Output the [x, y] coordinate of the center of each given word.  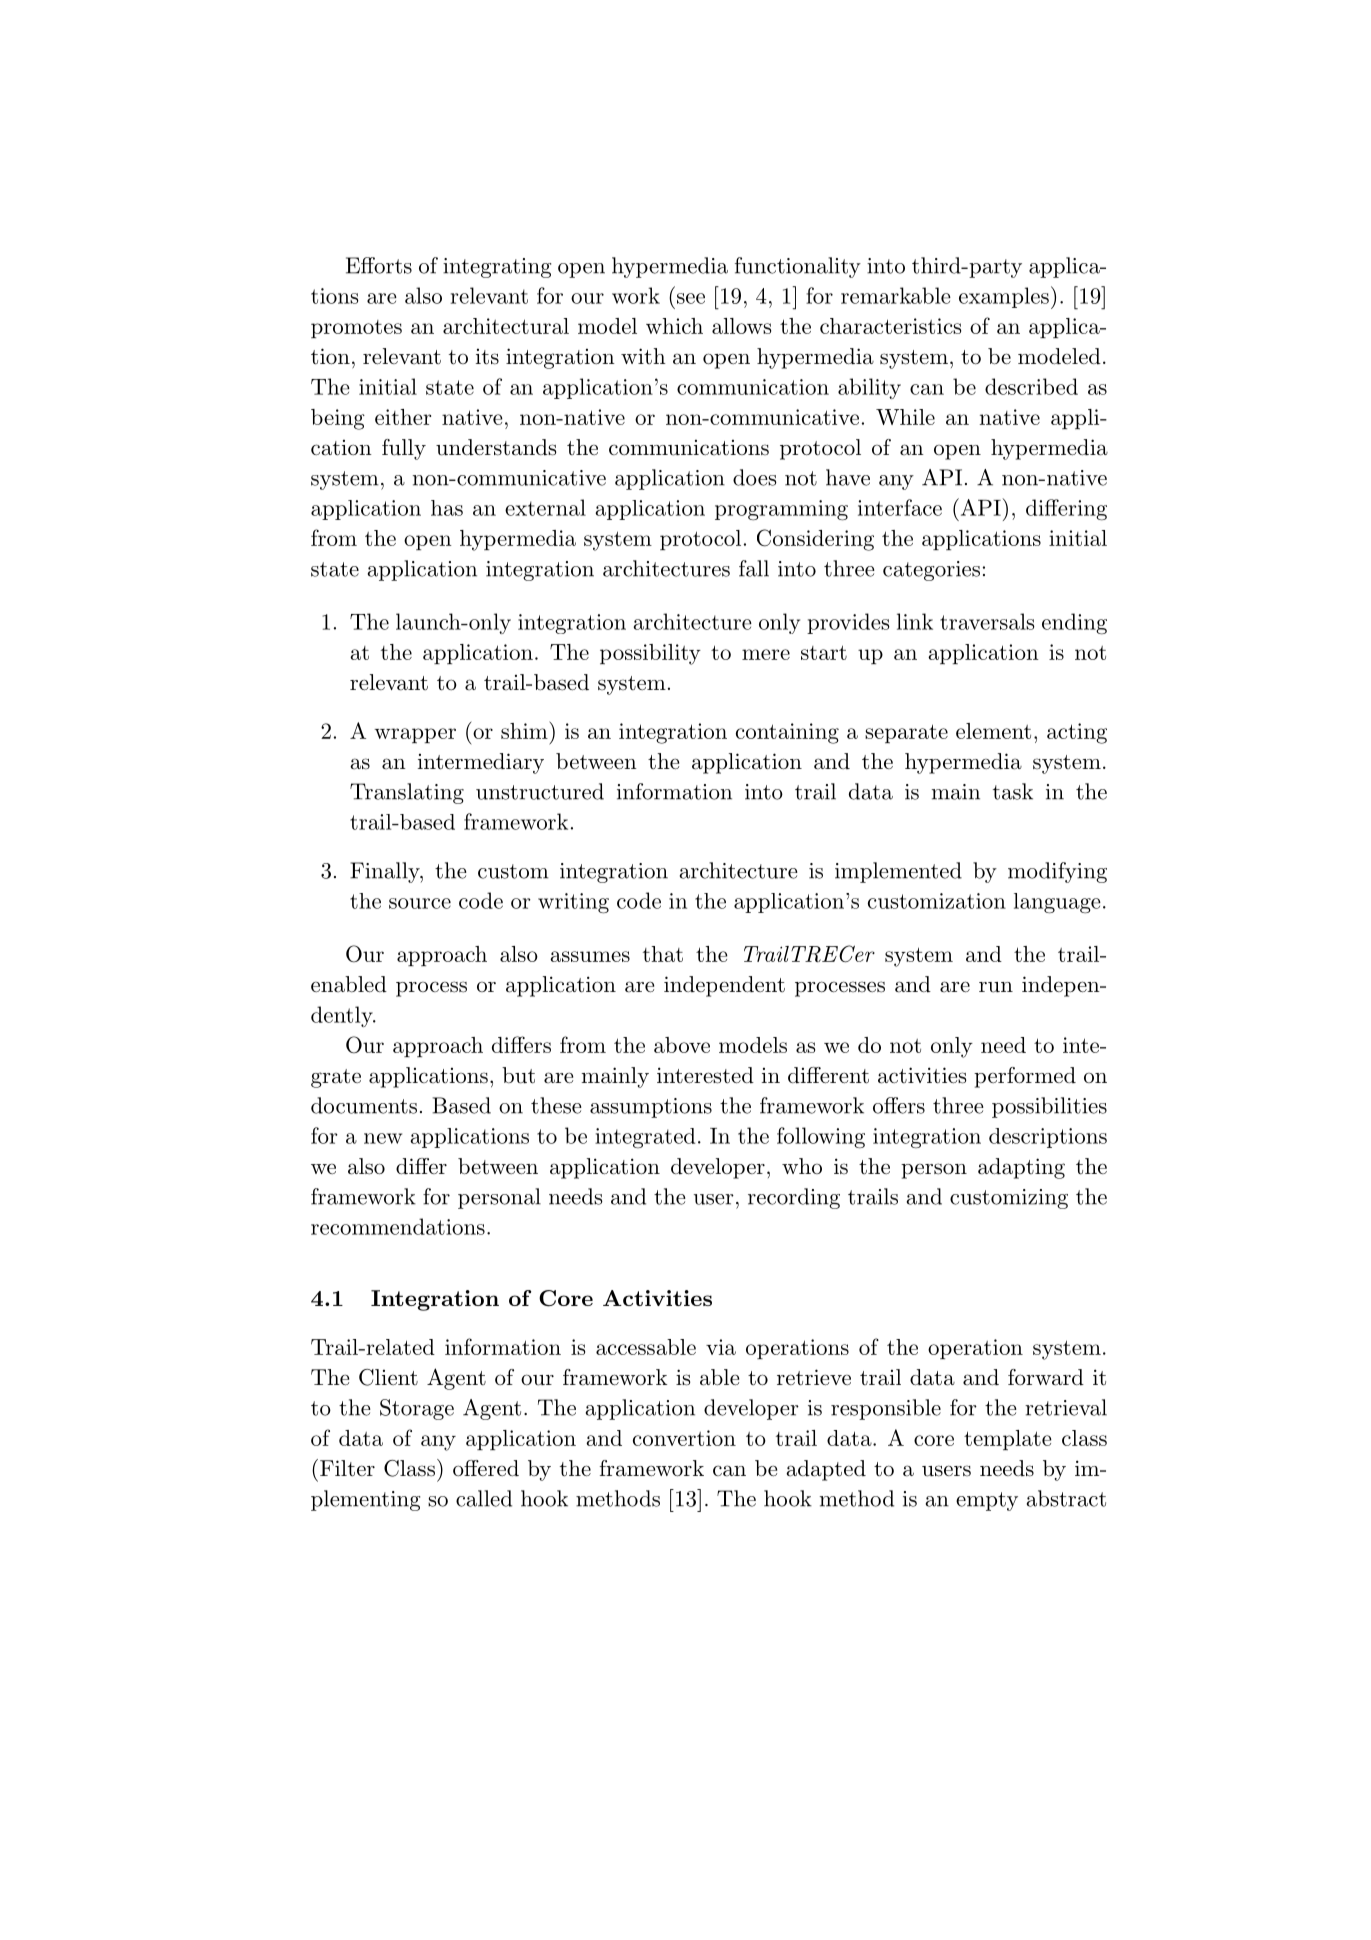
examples [1004, 297]
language [1057, 903]
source [420, 903]
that [663, 954]
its [487, 357]
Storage [417, 1409]
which [674, 326]
